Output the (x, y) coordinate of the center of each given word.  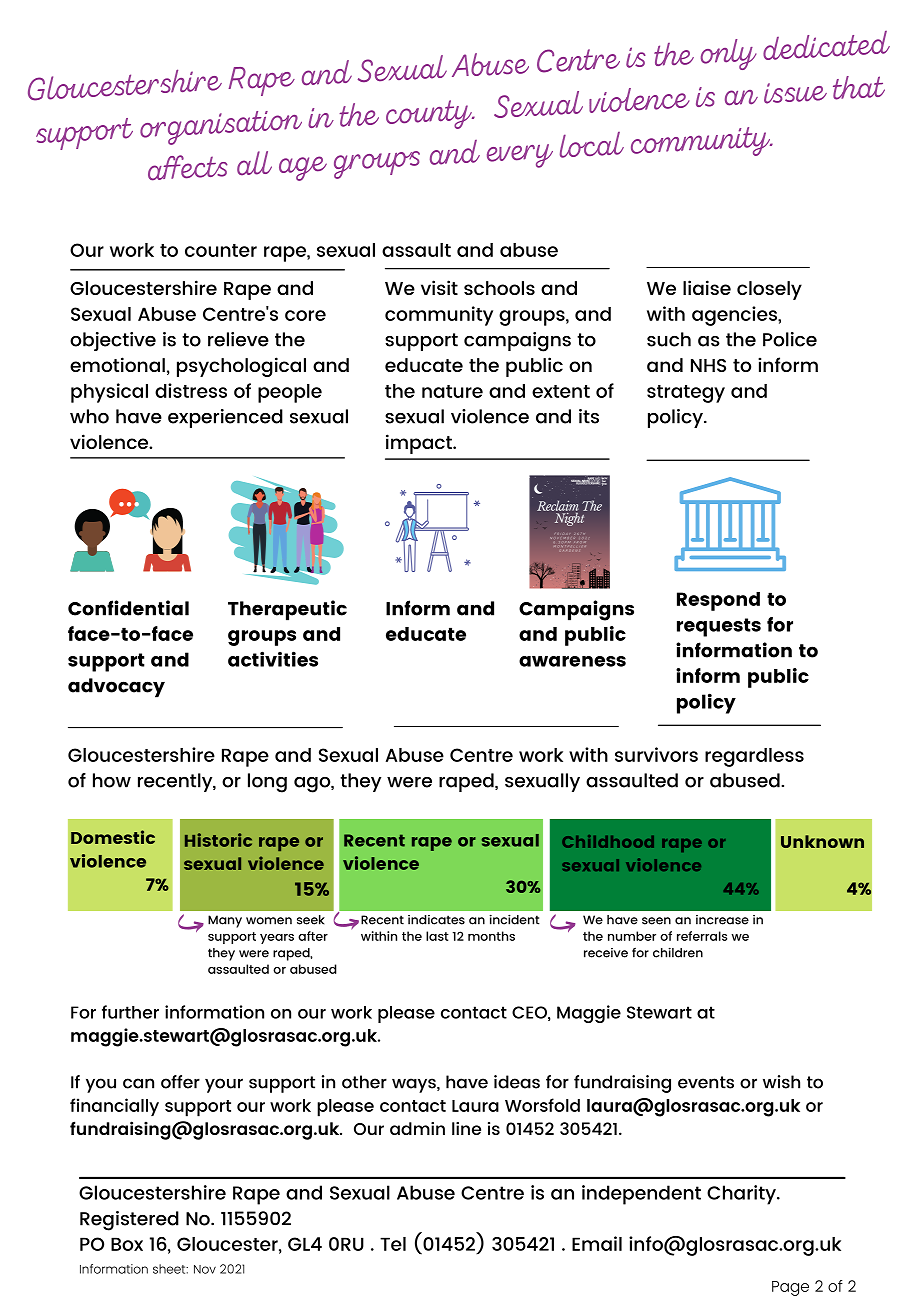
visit (439, 287)
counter (221, 250)
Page (790, 1288)
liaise (707, 287)
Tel (393, 1244)
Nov (205, 1269)
